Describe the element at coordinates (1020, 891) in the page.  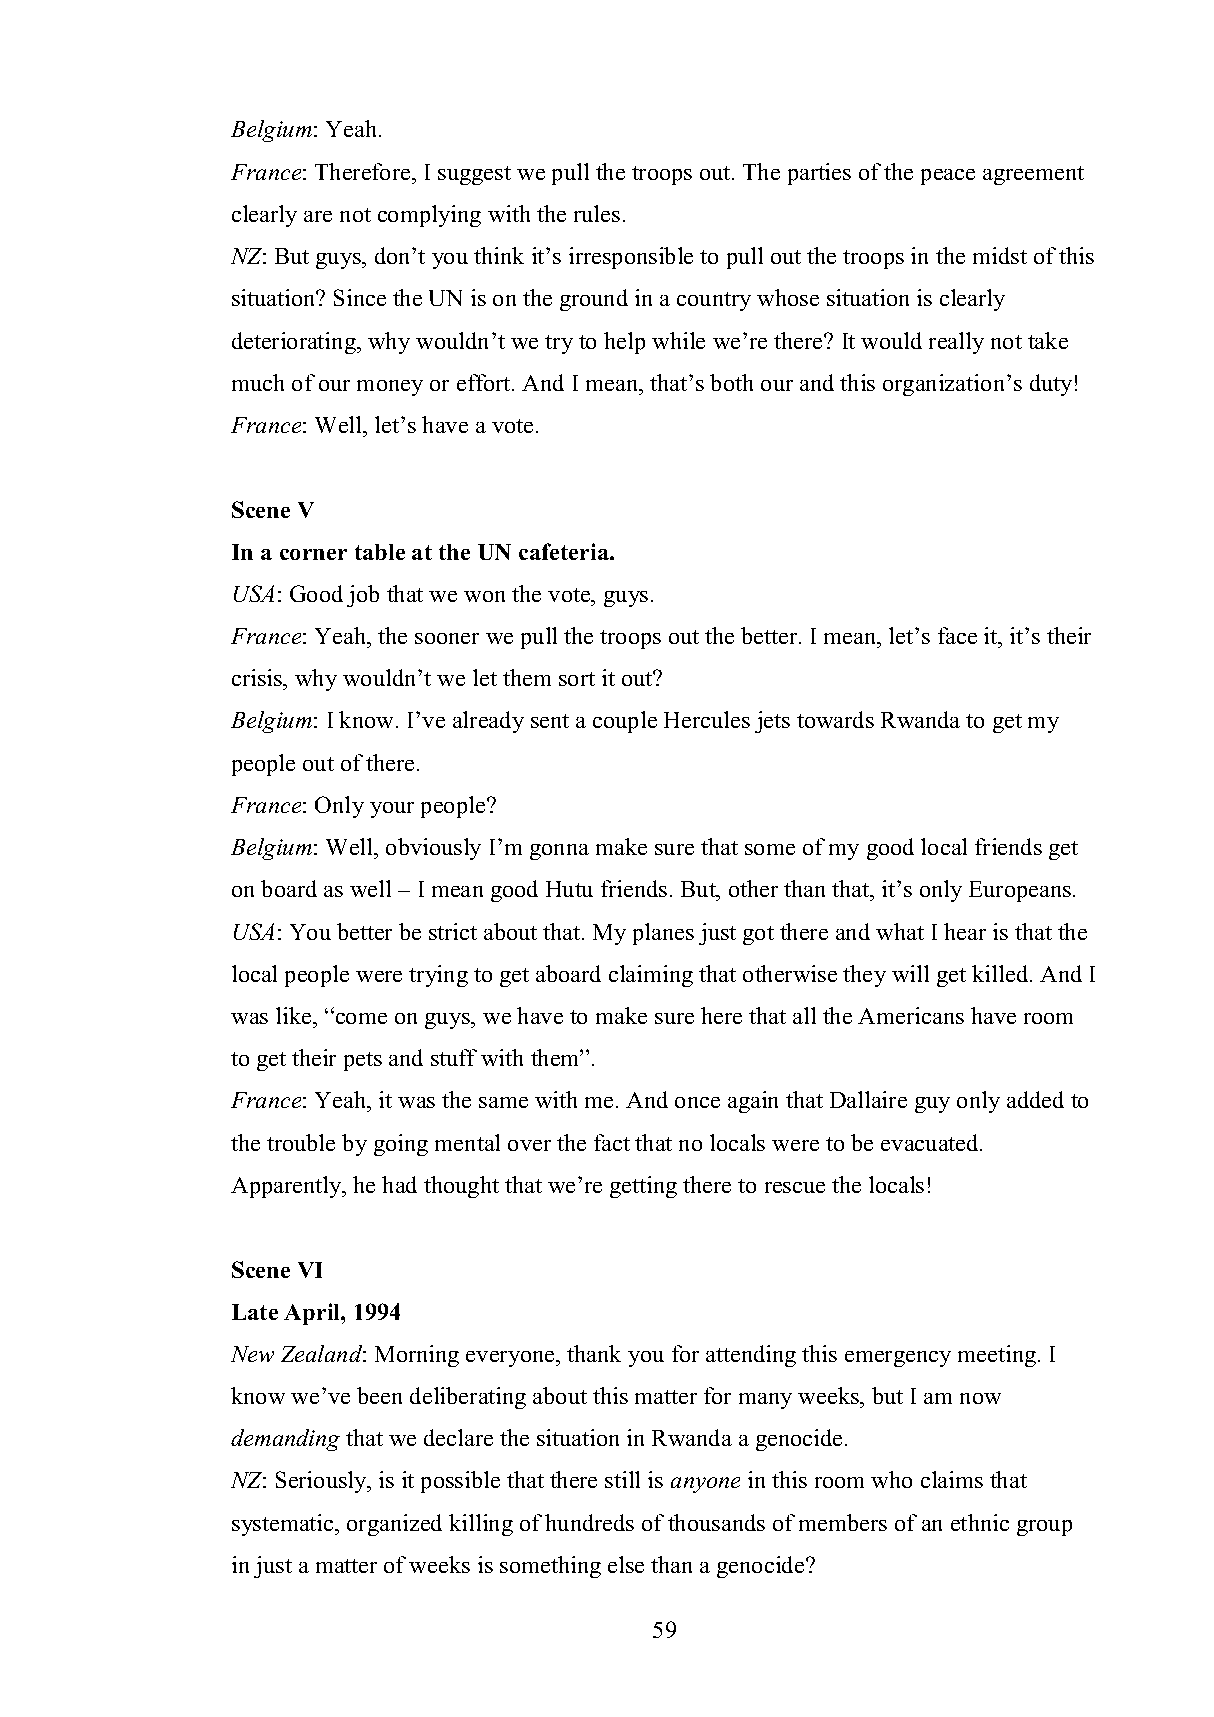
I see `Europeans` at that location.
